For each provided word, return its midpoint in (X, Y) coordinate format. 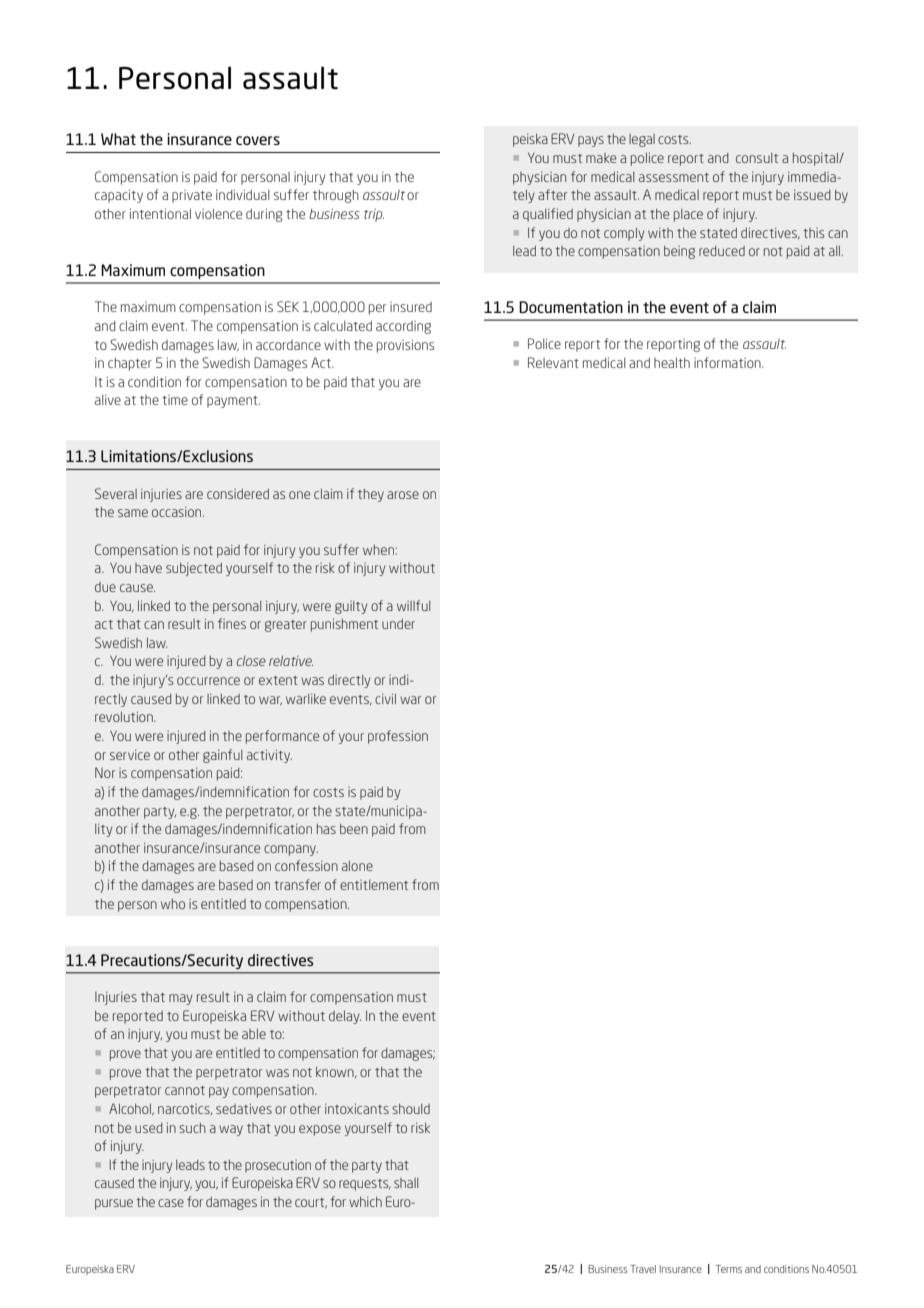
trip (374, 215)
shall (406, 1183)
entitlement (374, 885)
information (728, 362)
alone (357, 866)
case (171, 1203)
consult (757, 158)
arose (403, 495)
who (173, 904)
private (192, 196)
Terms (729, 1269)
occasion (178, 512)
